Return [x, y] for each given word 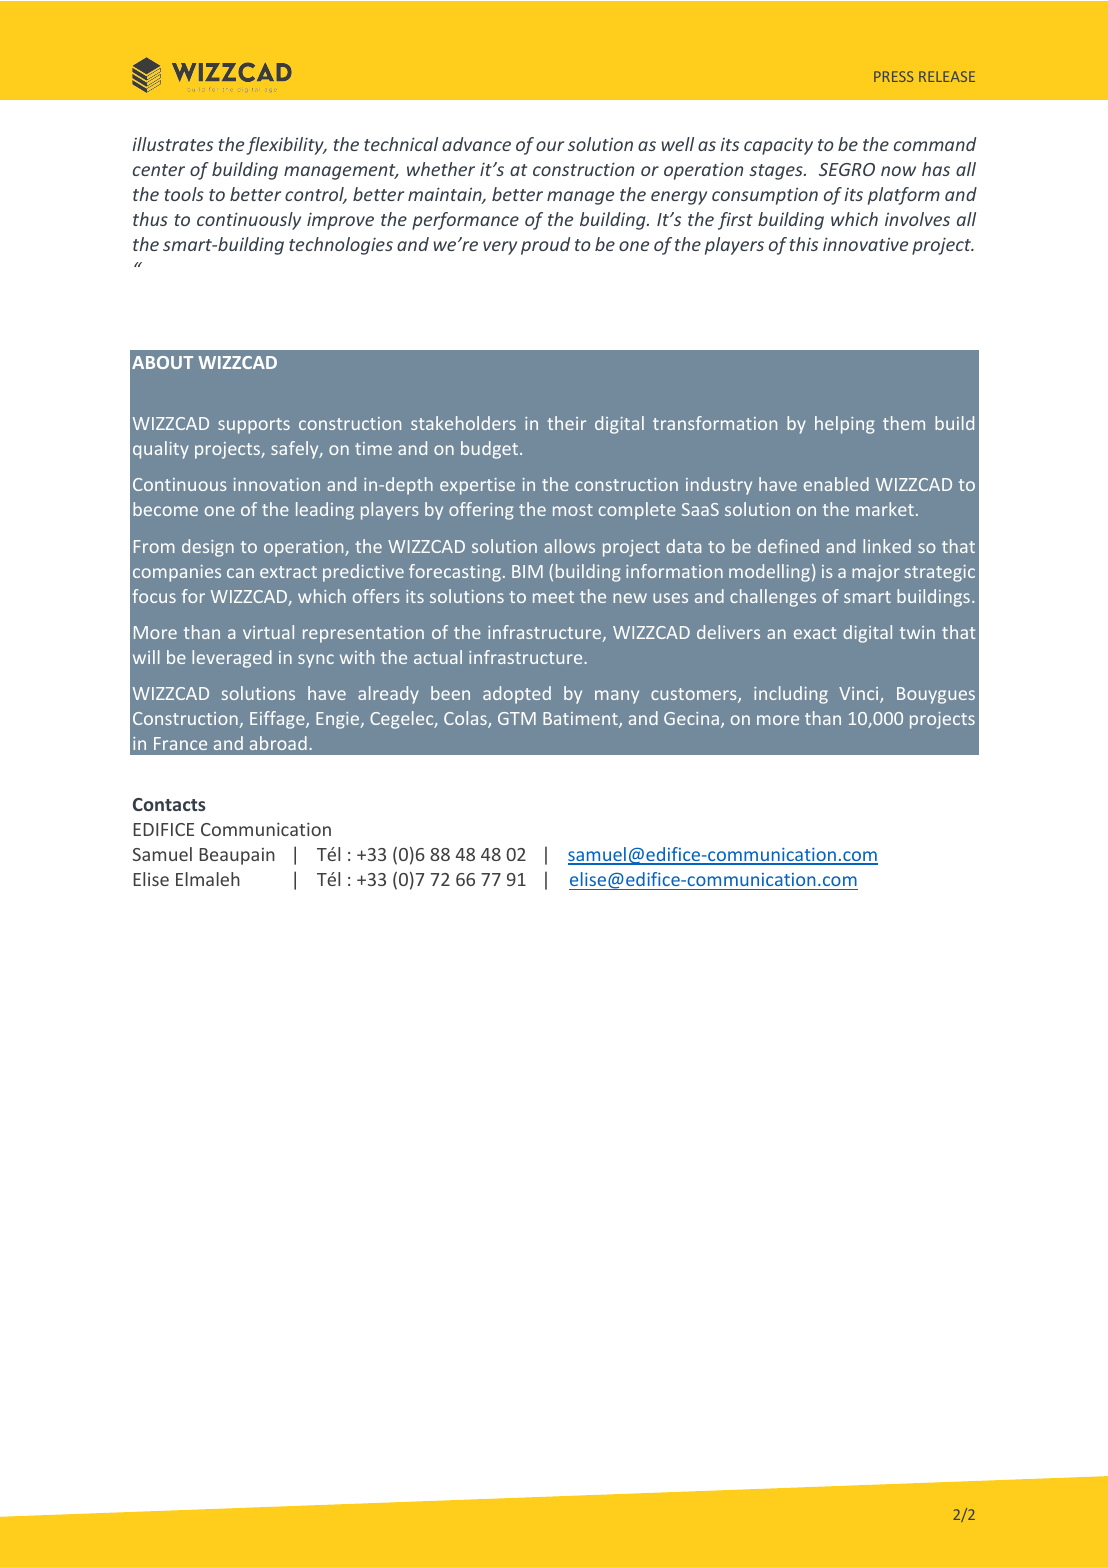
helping [845, 425]
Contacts [169, 804]
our [550, 146]
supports [254, 426]
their [566, 423]
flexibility [286, 146]
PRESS [893, 76]
